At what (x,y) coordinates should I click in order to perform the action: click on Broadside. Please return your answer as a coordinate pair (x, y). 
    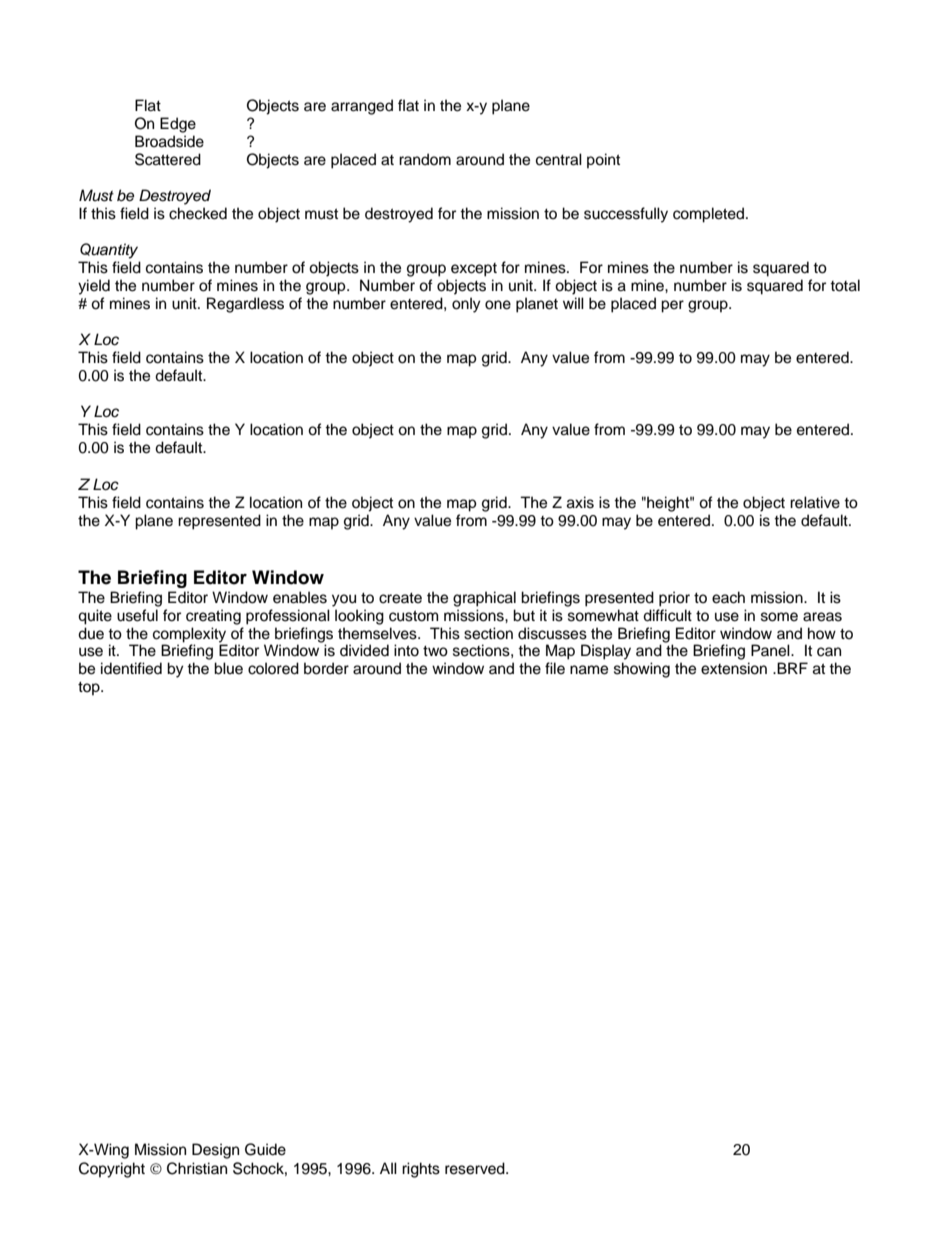
    Looking at the image, I should click on (169, 141).
